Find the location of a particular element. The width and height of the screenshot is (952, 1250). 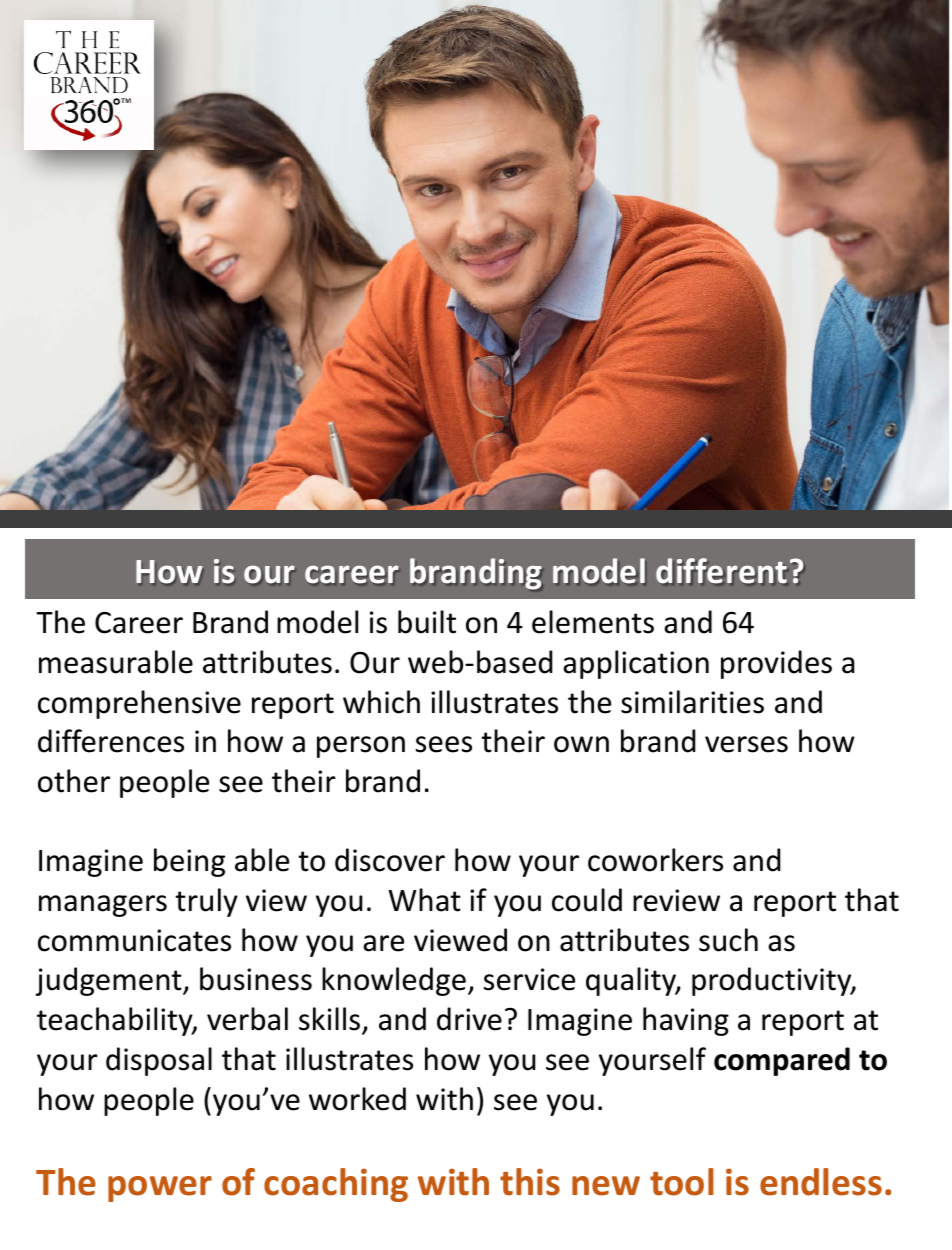

built is located at coordinates (427, 622).
